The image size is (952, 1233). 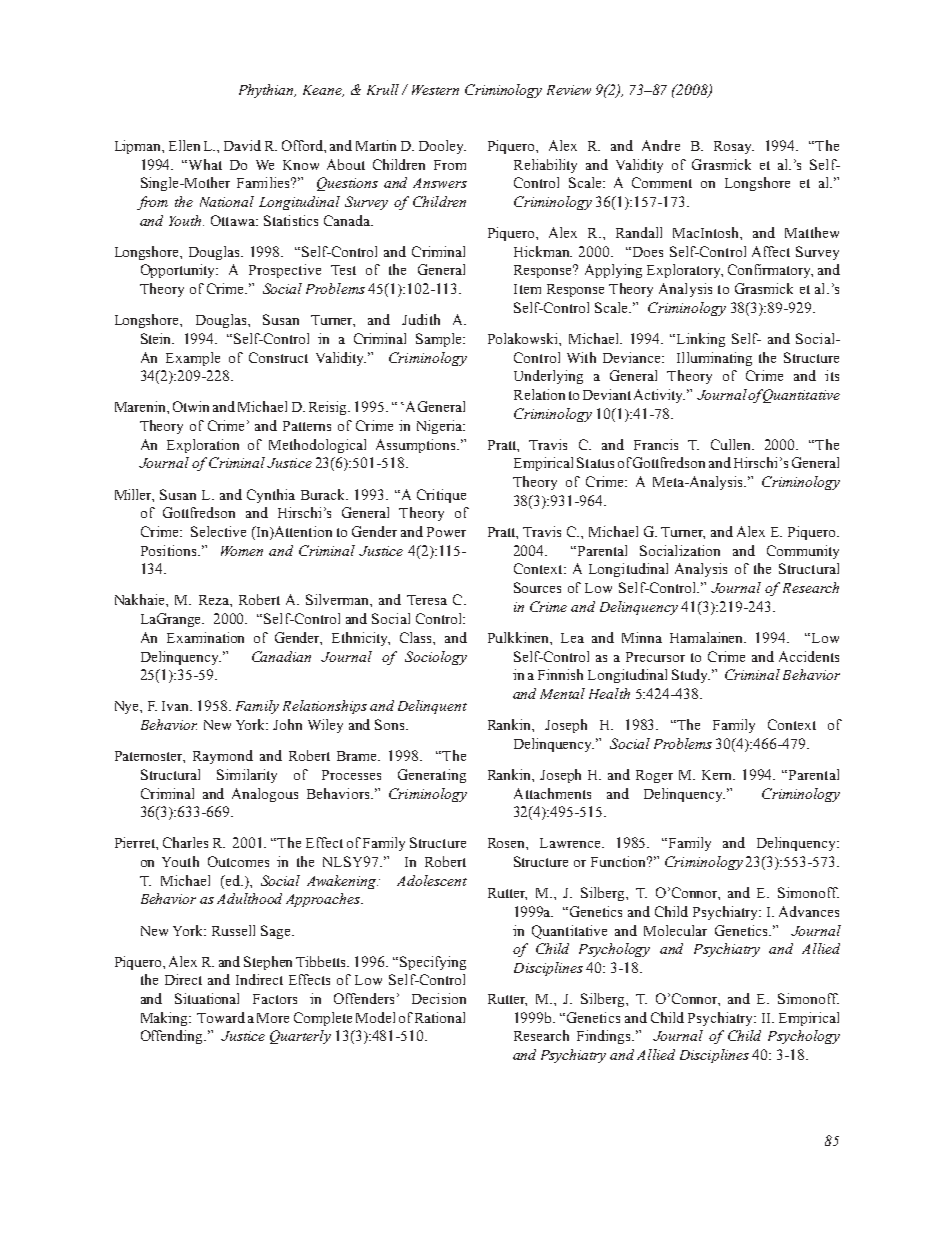 What do you see at coordinates (718, 775) in the page?
I see `Kern` at bounding box center [718, 775].
